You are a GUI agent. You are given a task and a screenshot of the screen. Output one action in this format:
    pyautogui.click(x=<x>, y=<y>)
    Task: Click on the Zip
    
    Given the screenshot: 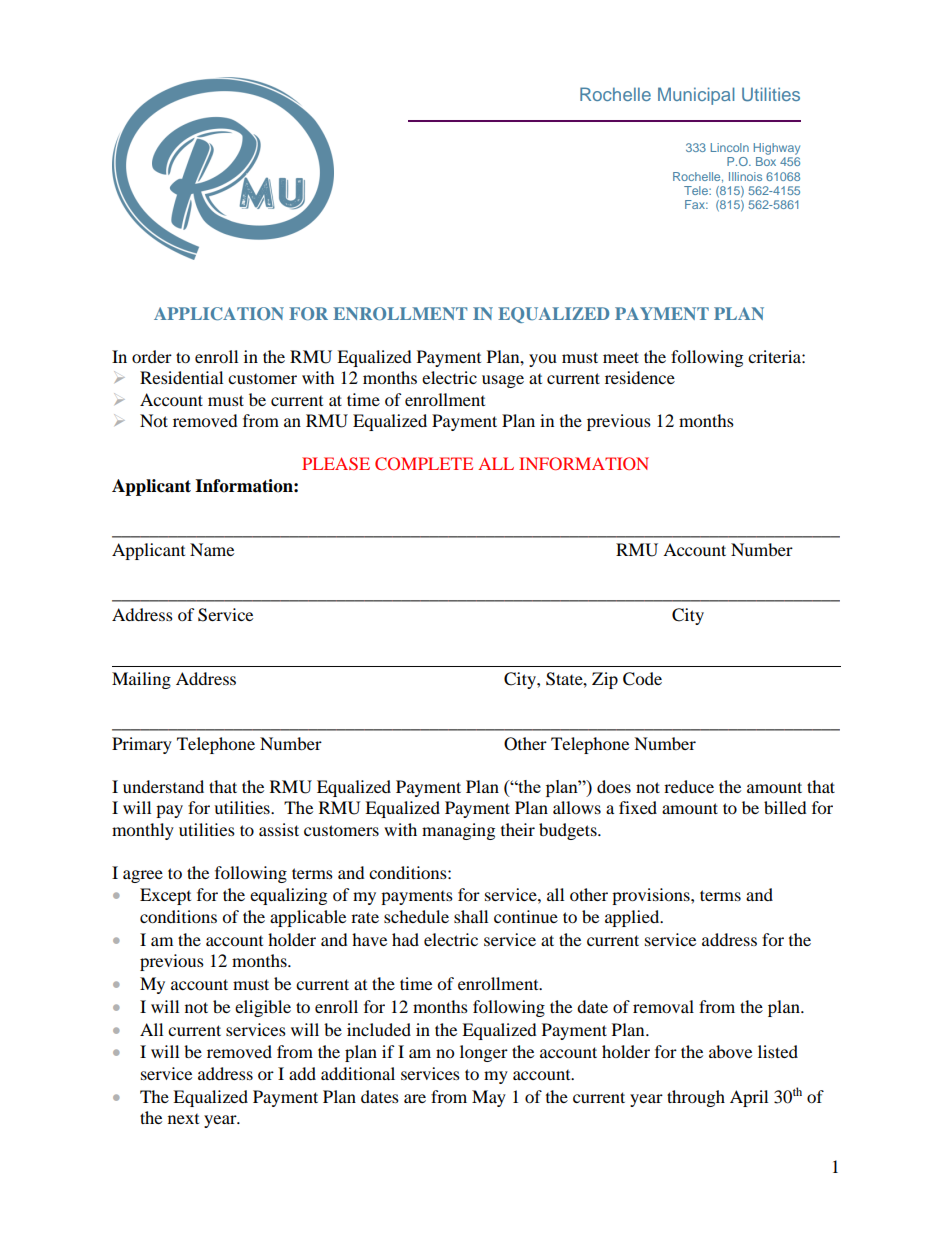 What is the action you would take?
    pyautogui.click(x=605, y=680)
